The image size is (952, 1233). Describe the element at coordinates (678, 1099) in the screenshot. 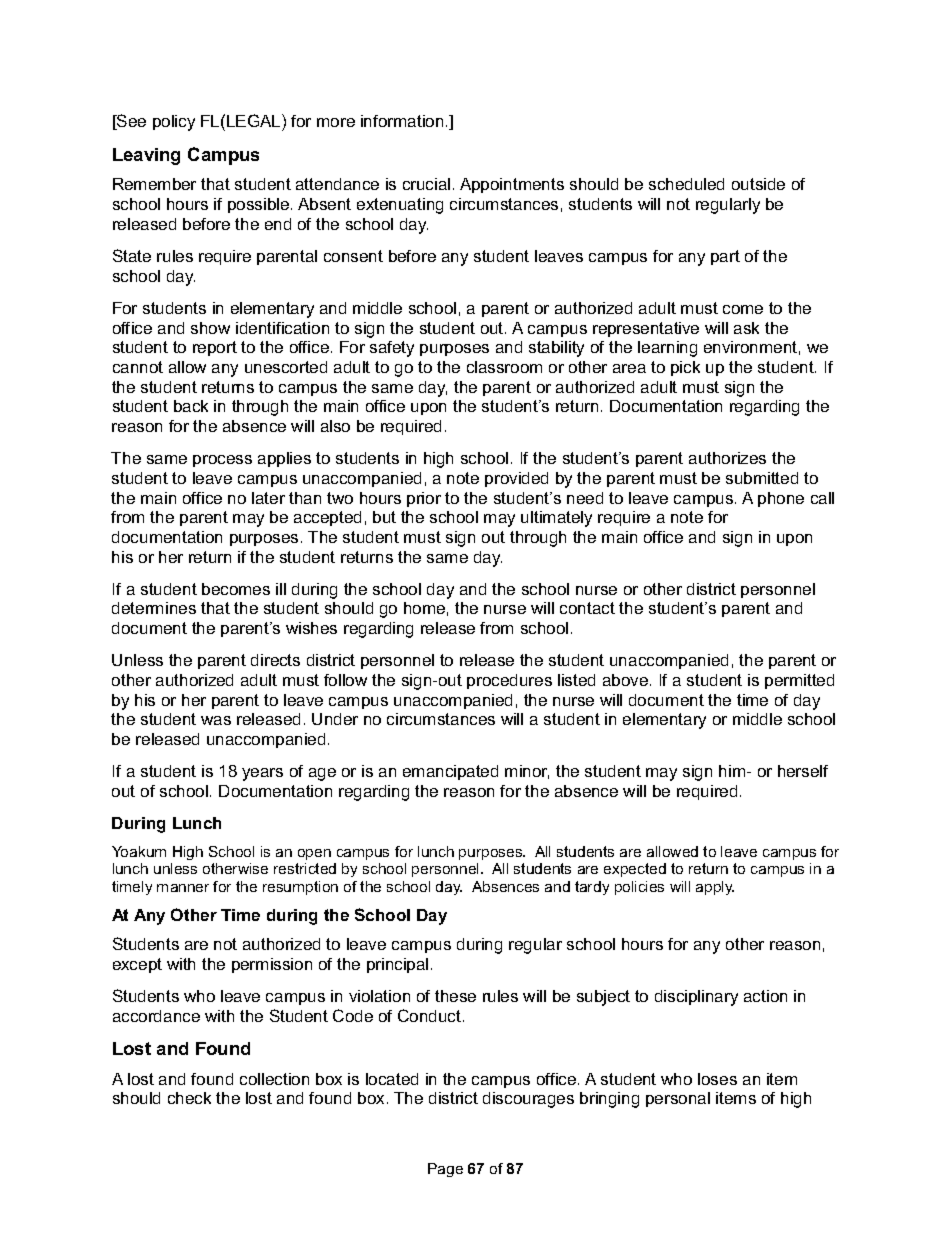

I see `personal` at that location.
